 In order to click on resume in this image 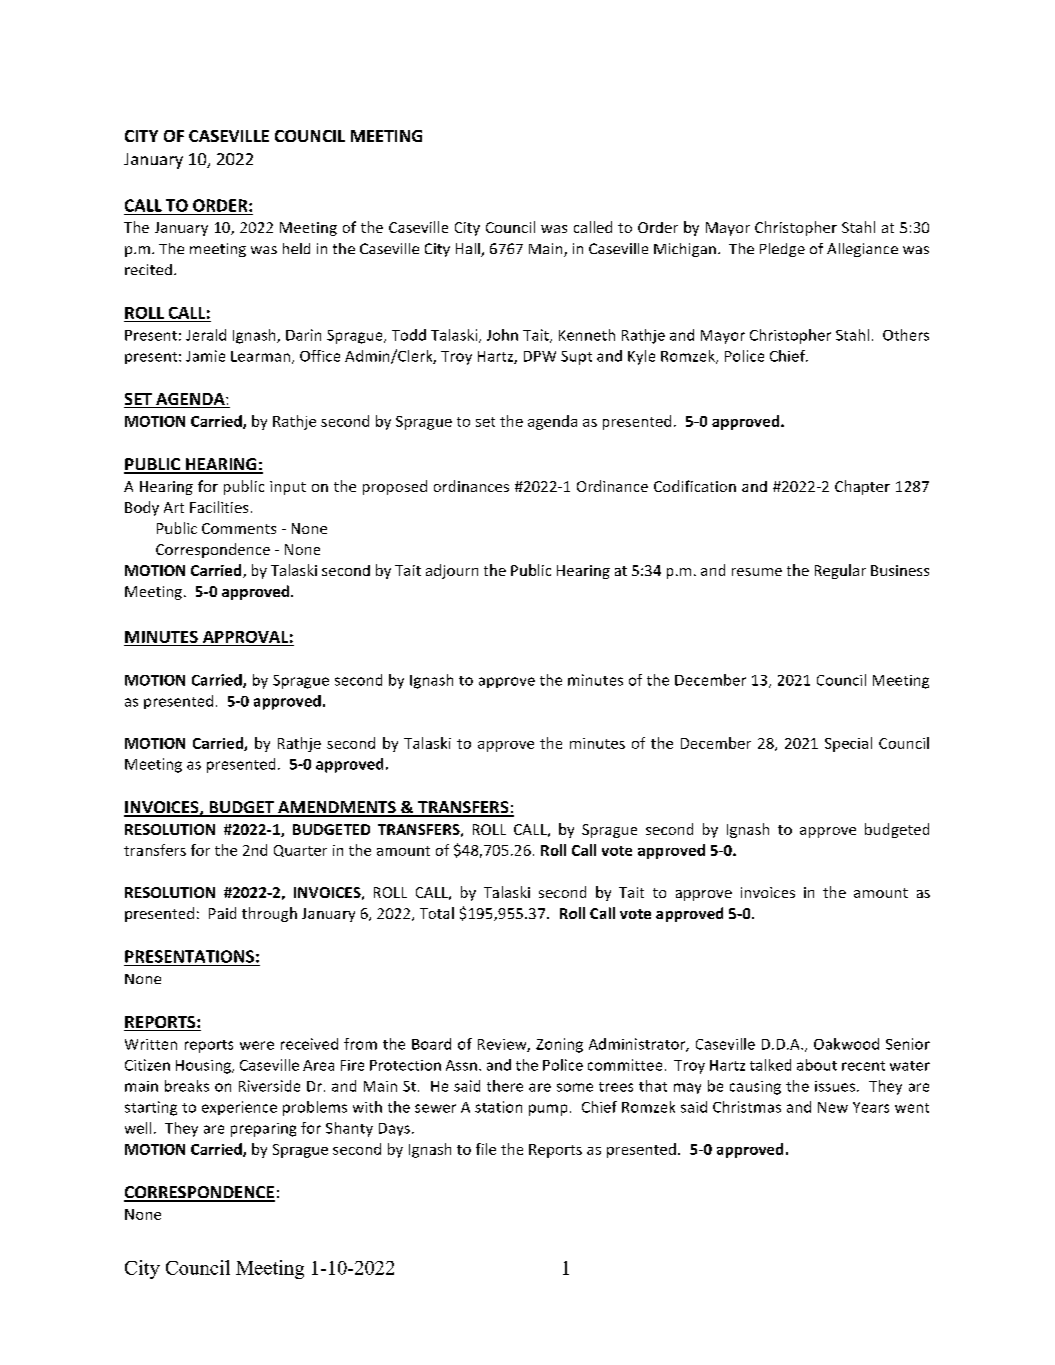, I will do `click(757, 572)`.
